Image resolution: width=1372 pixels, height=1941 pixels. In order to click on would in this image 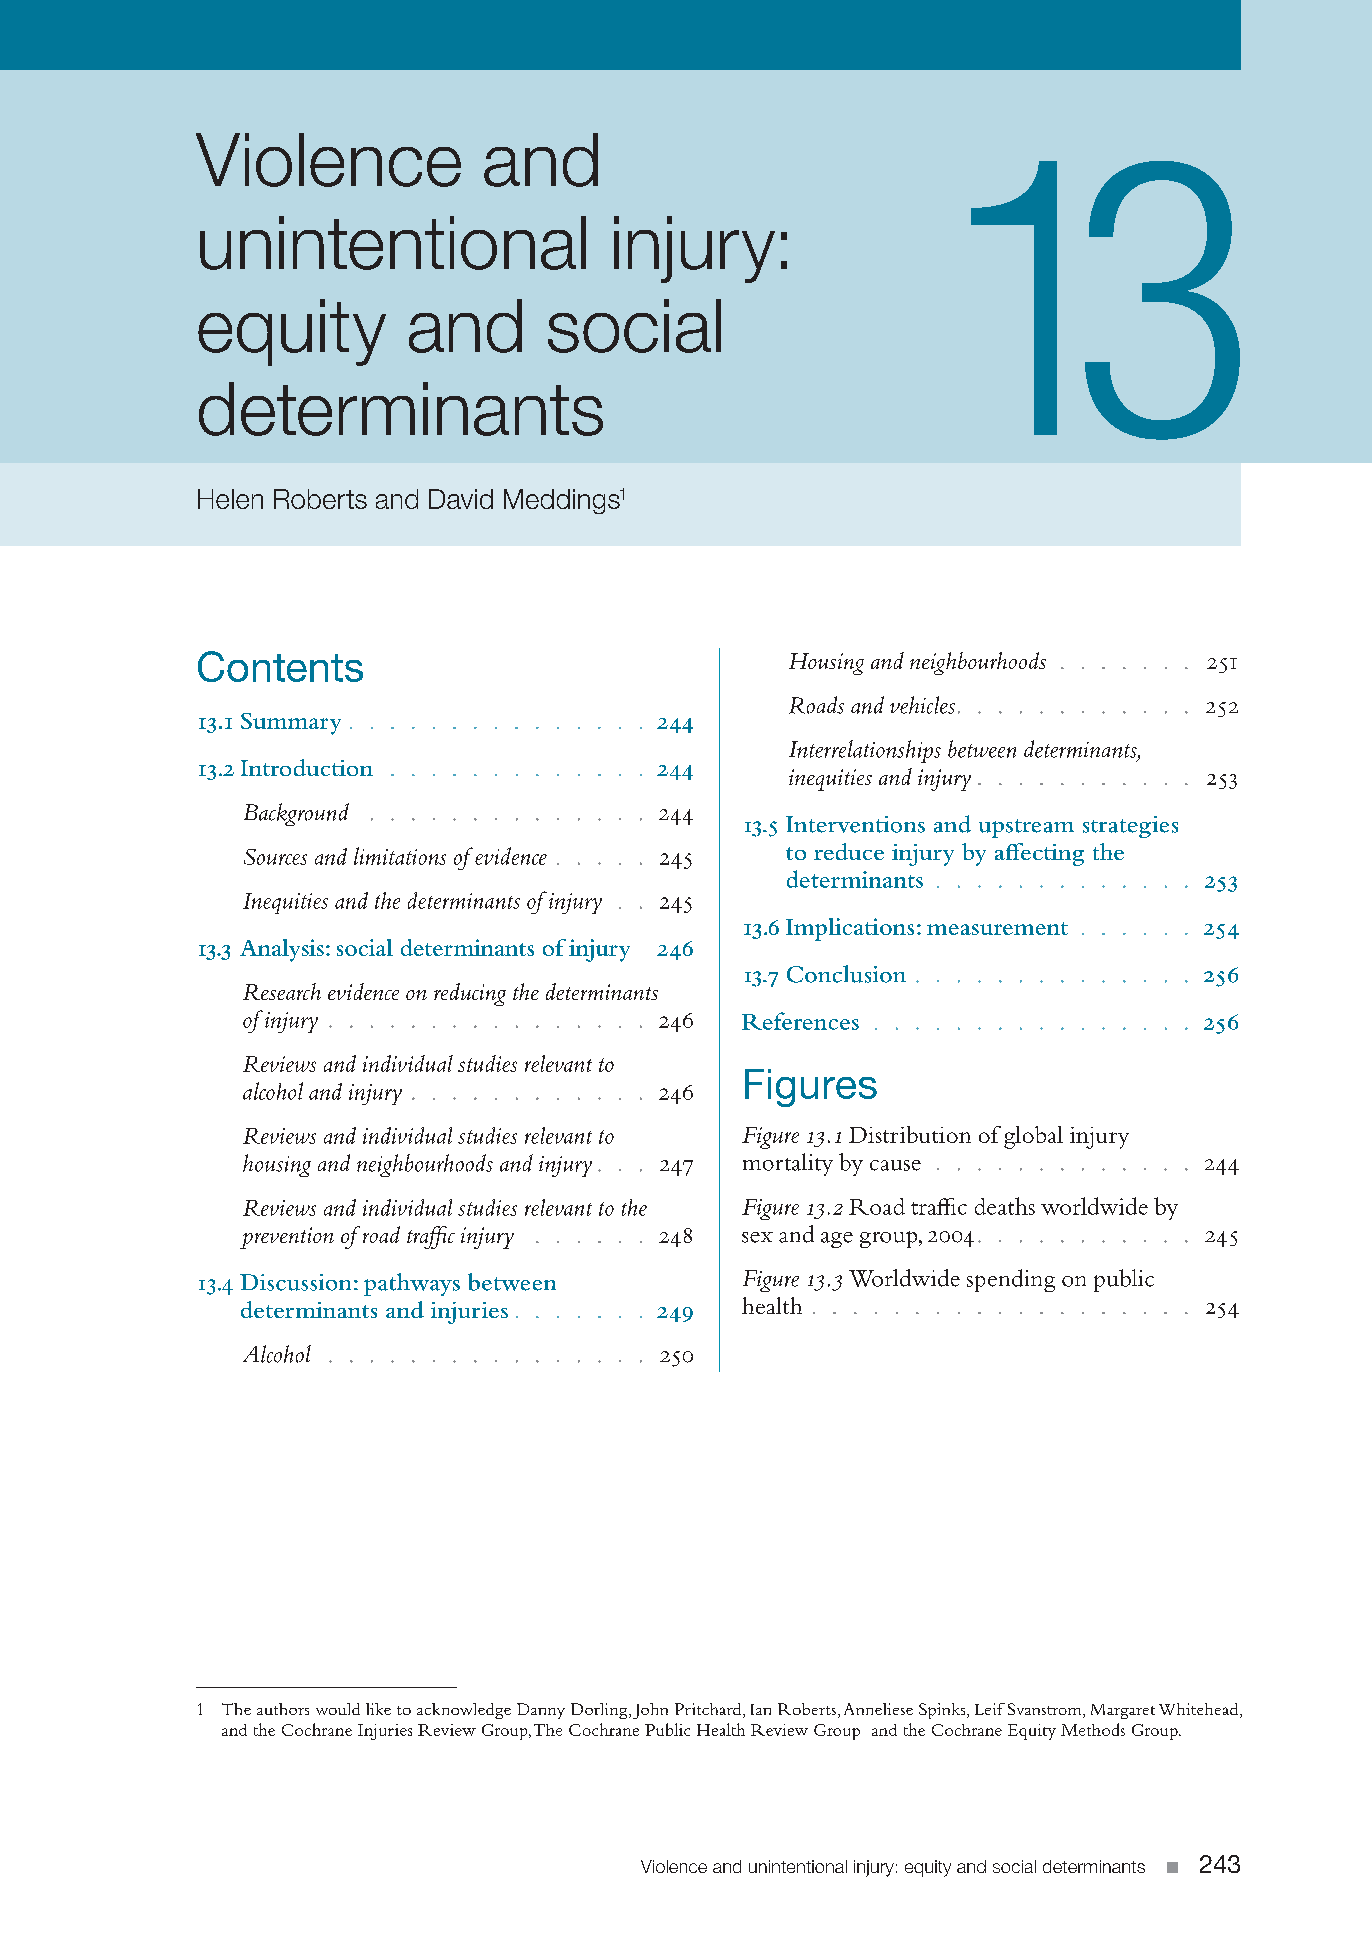, I will do `click(338, 1709)`.
